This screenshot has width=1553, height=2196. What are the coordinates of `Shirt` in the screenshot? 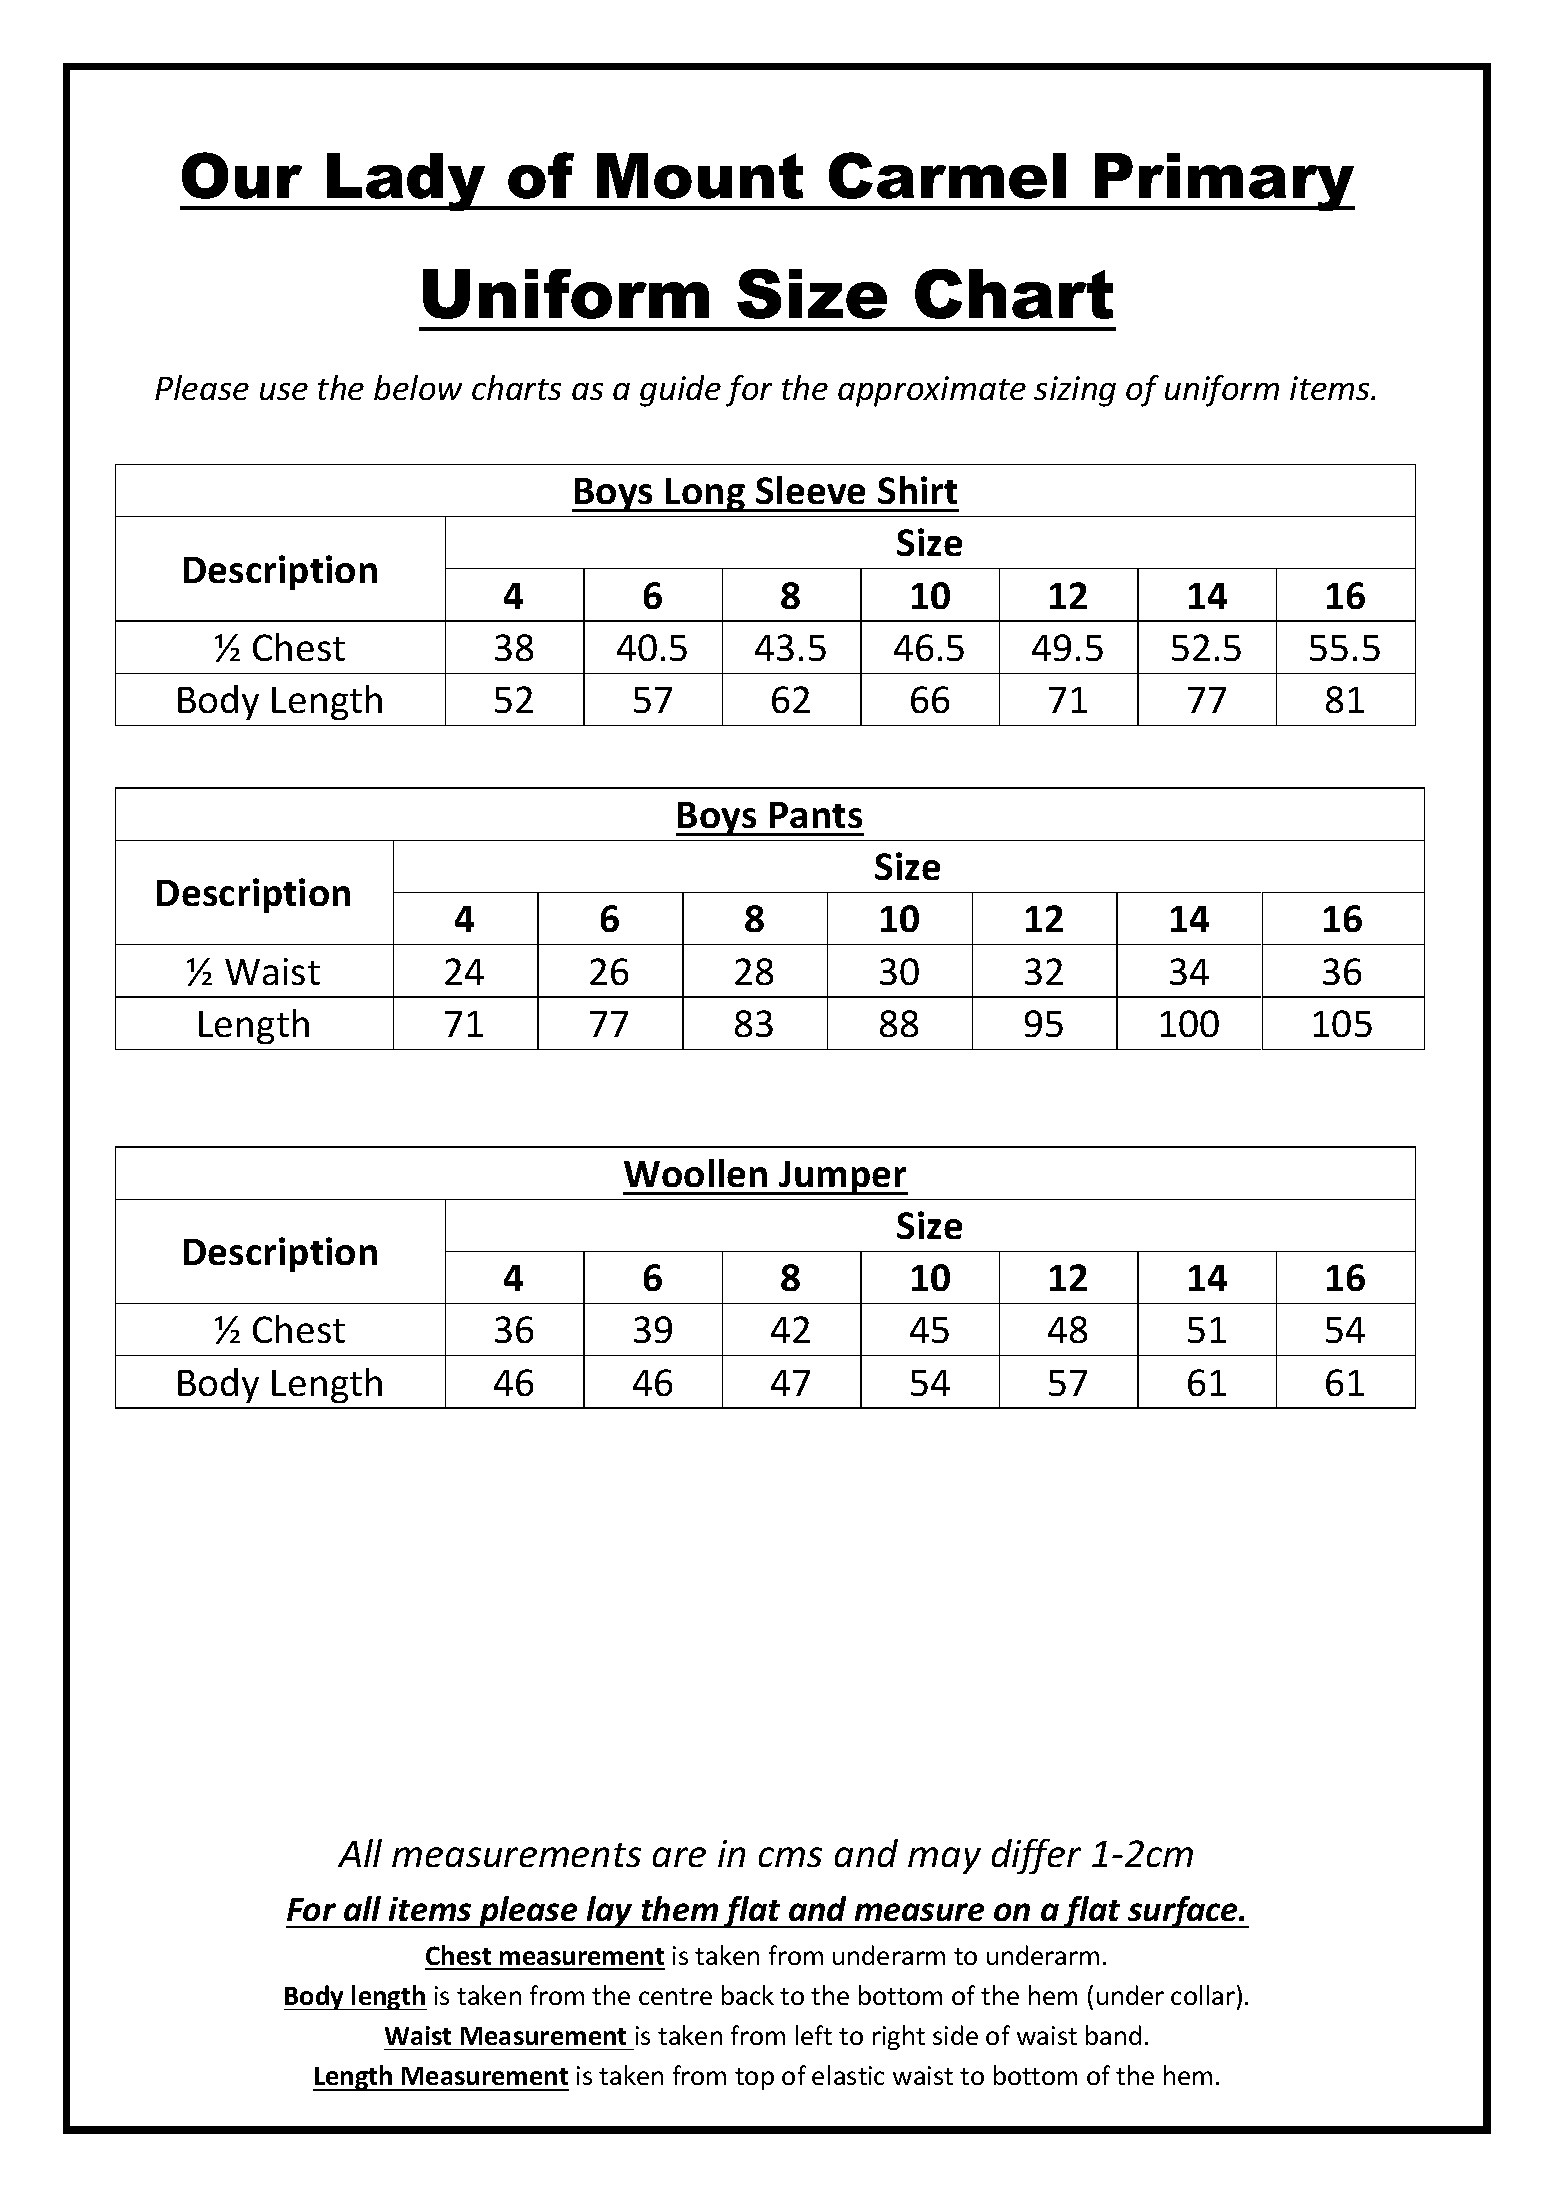 It's located at (917, 490).
